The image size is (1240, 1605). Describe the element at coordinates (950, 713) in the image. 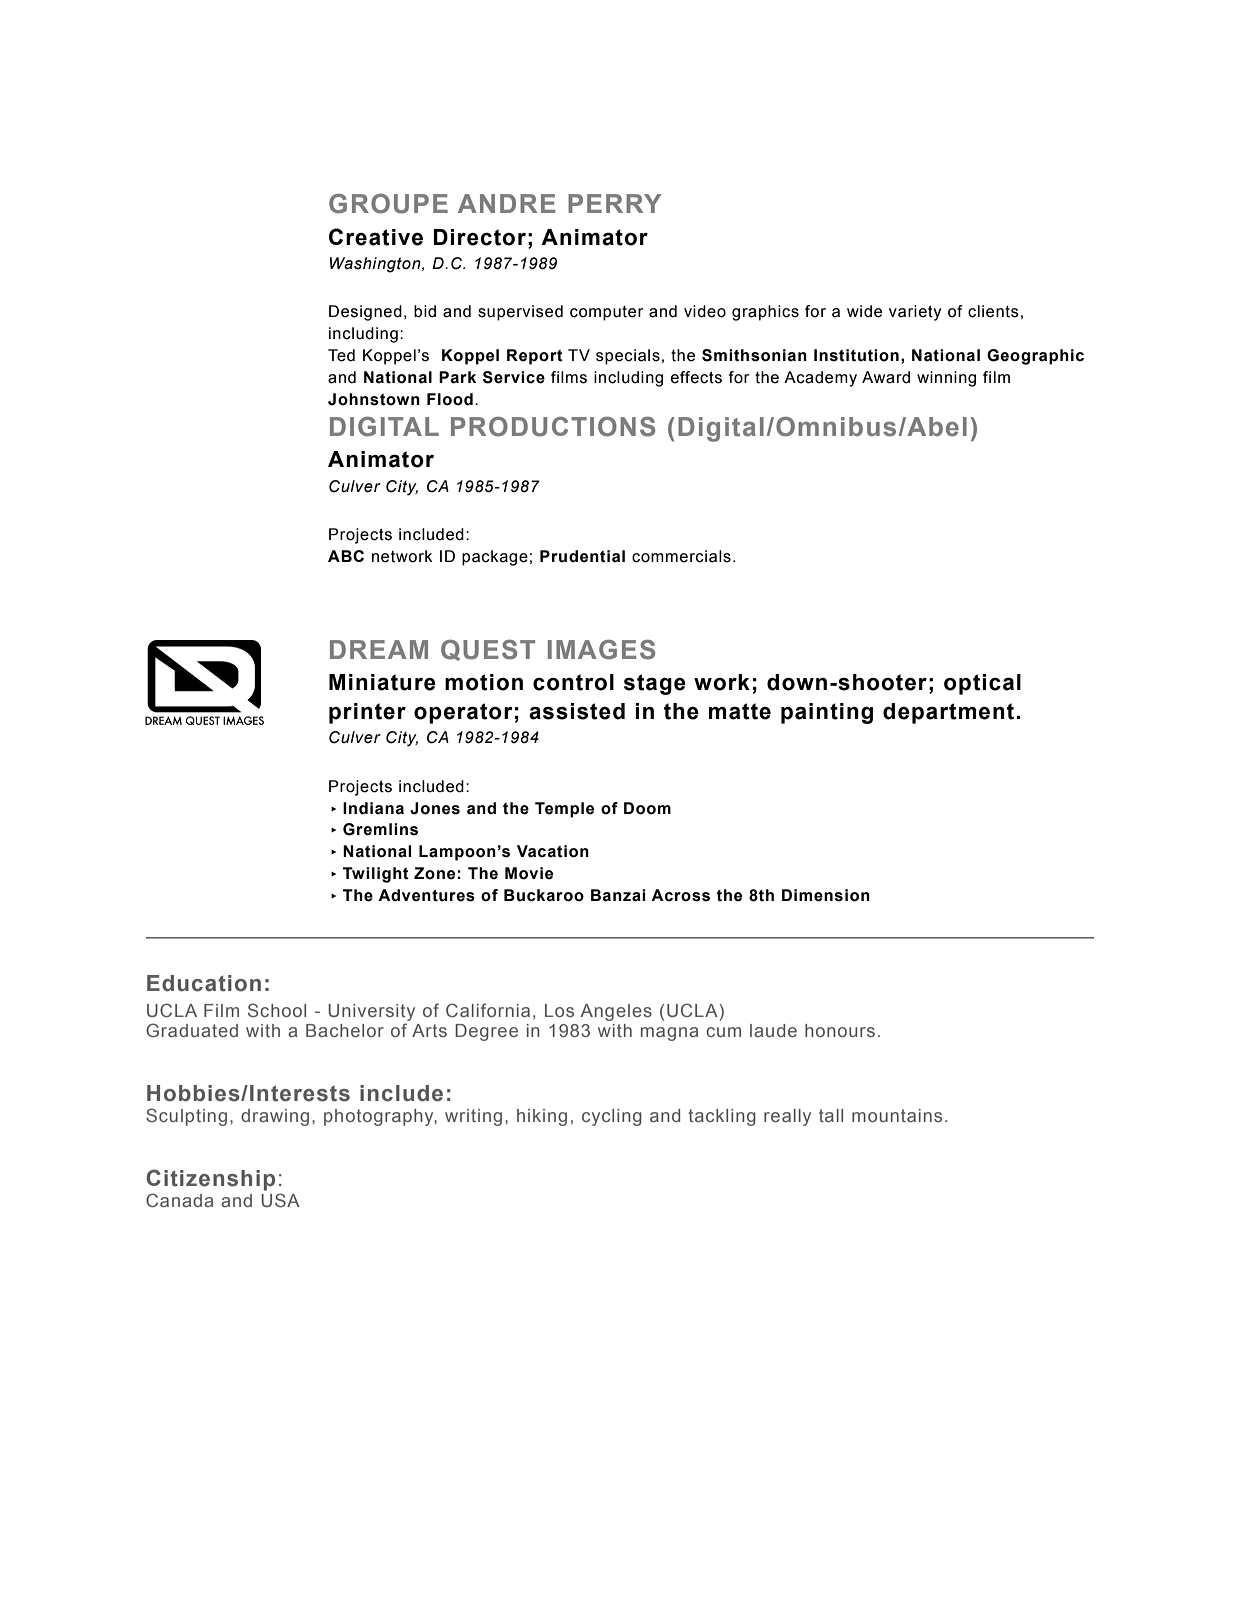

I see `department` at that location.
